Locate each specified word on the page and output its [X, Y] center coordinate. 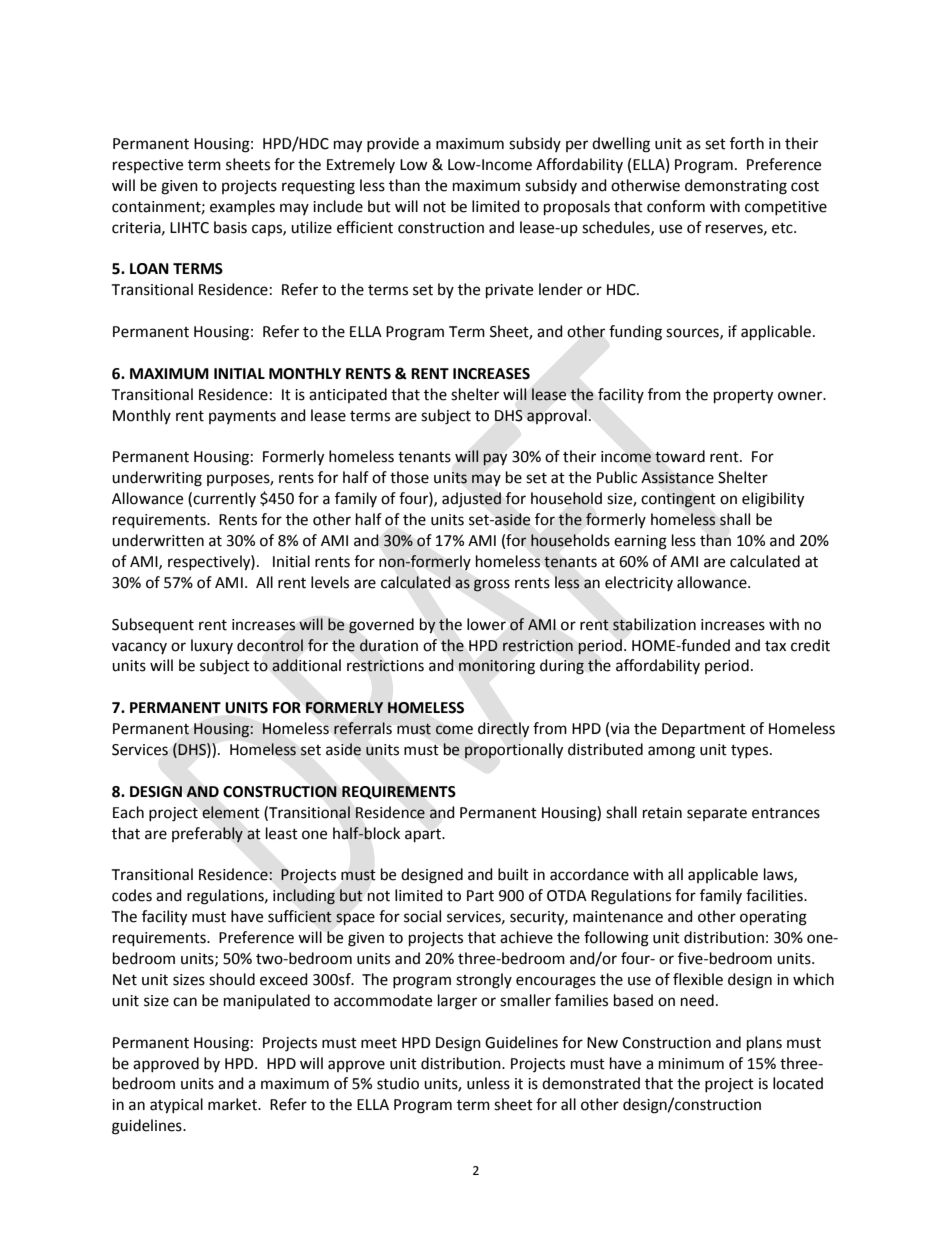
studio [398, 1083]
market [233, 1104]
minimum [691, 1064]
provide [393, 144]
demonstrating [736, 187]
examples [242, 207]
